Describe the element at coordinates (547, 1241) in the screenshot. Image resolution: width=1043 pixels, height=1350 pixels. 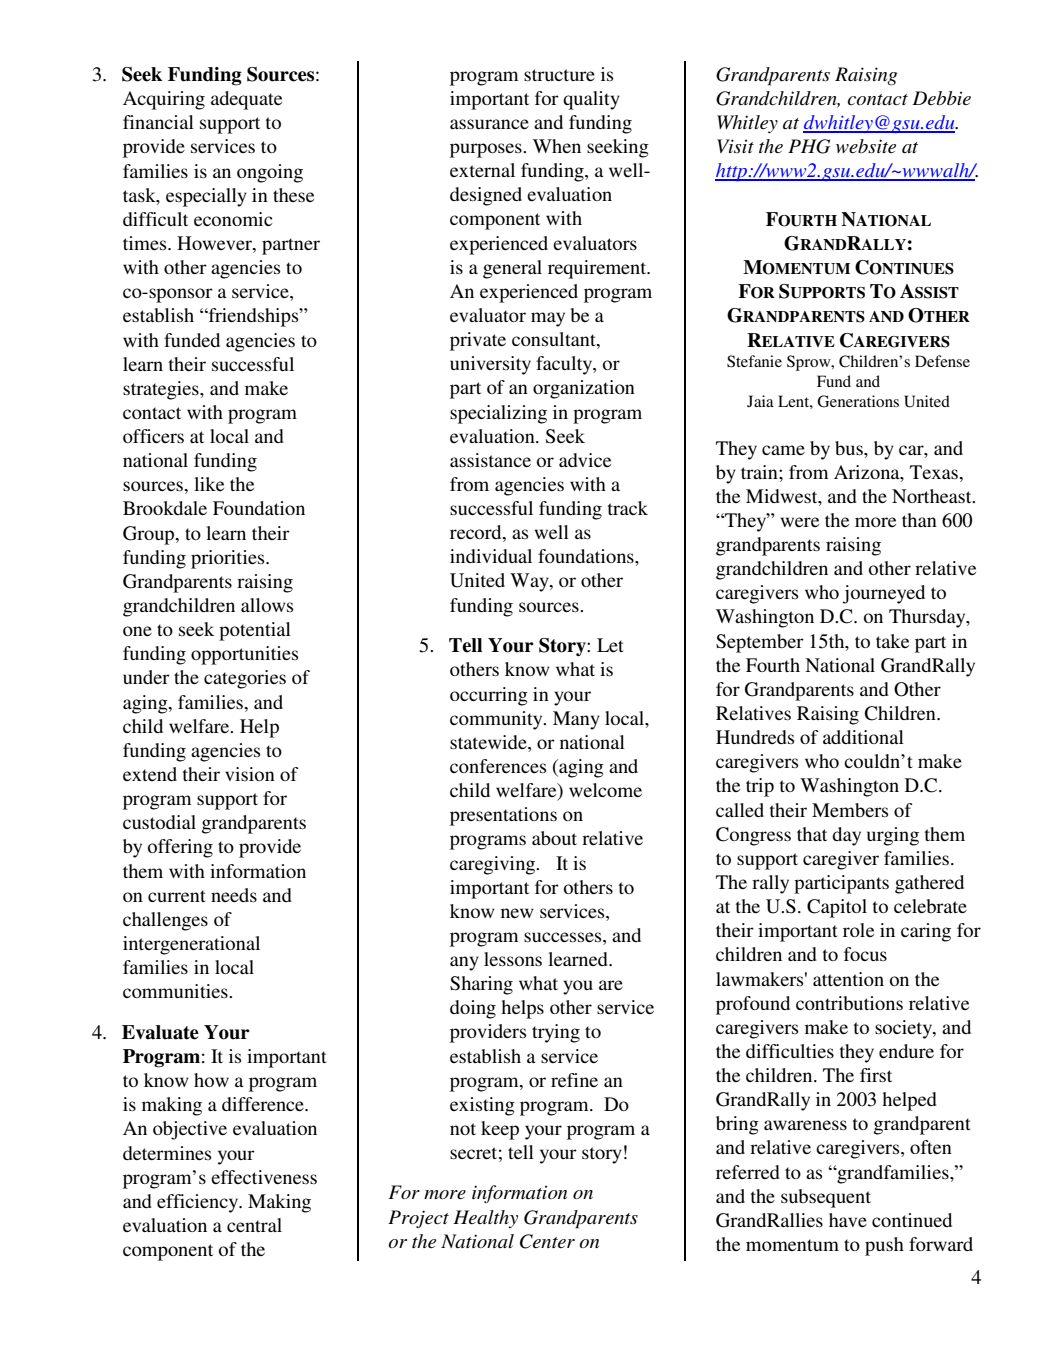
I see `Center` at that location.
